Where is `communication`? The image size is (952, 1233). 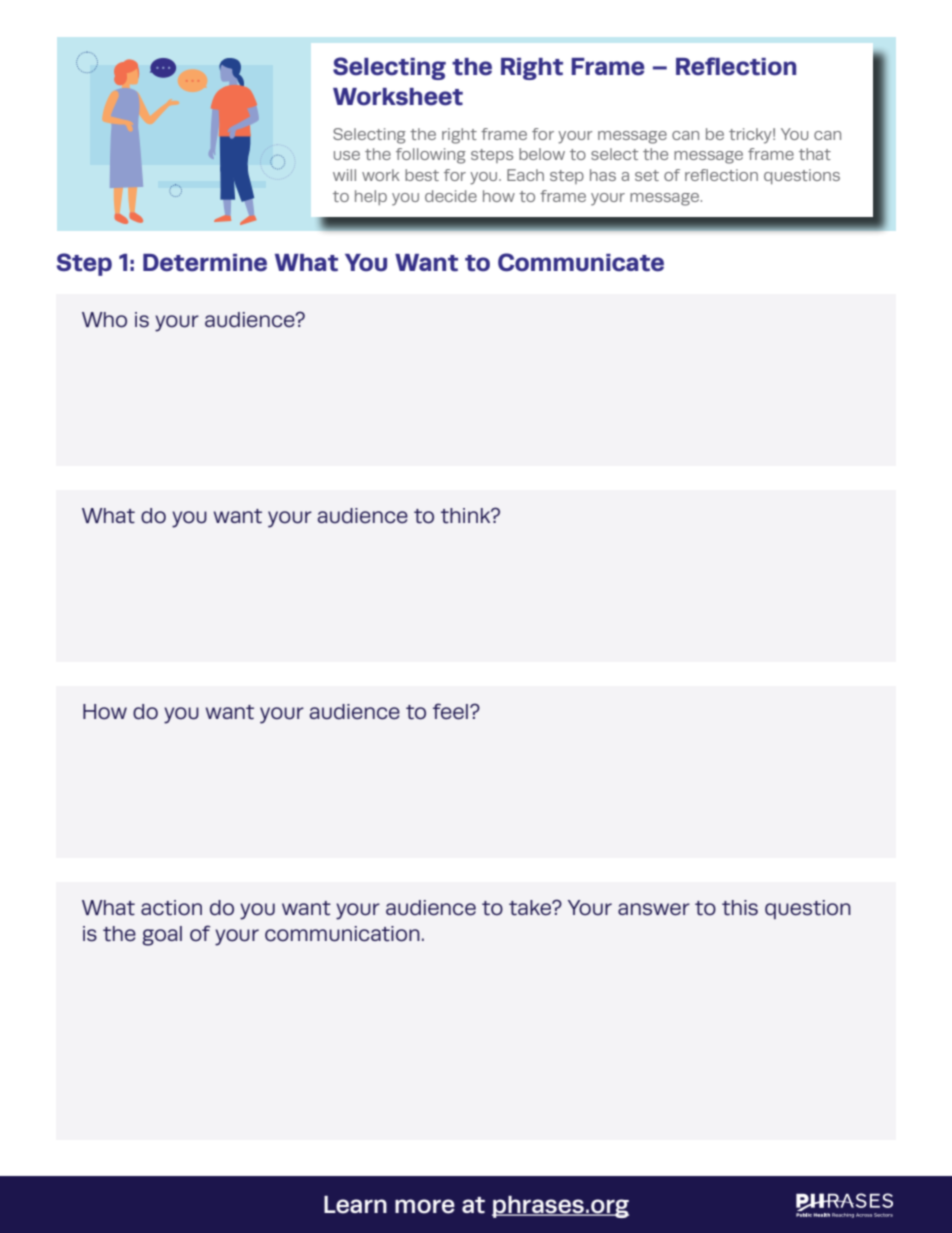 communication is located at coordinates (342, 934).
